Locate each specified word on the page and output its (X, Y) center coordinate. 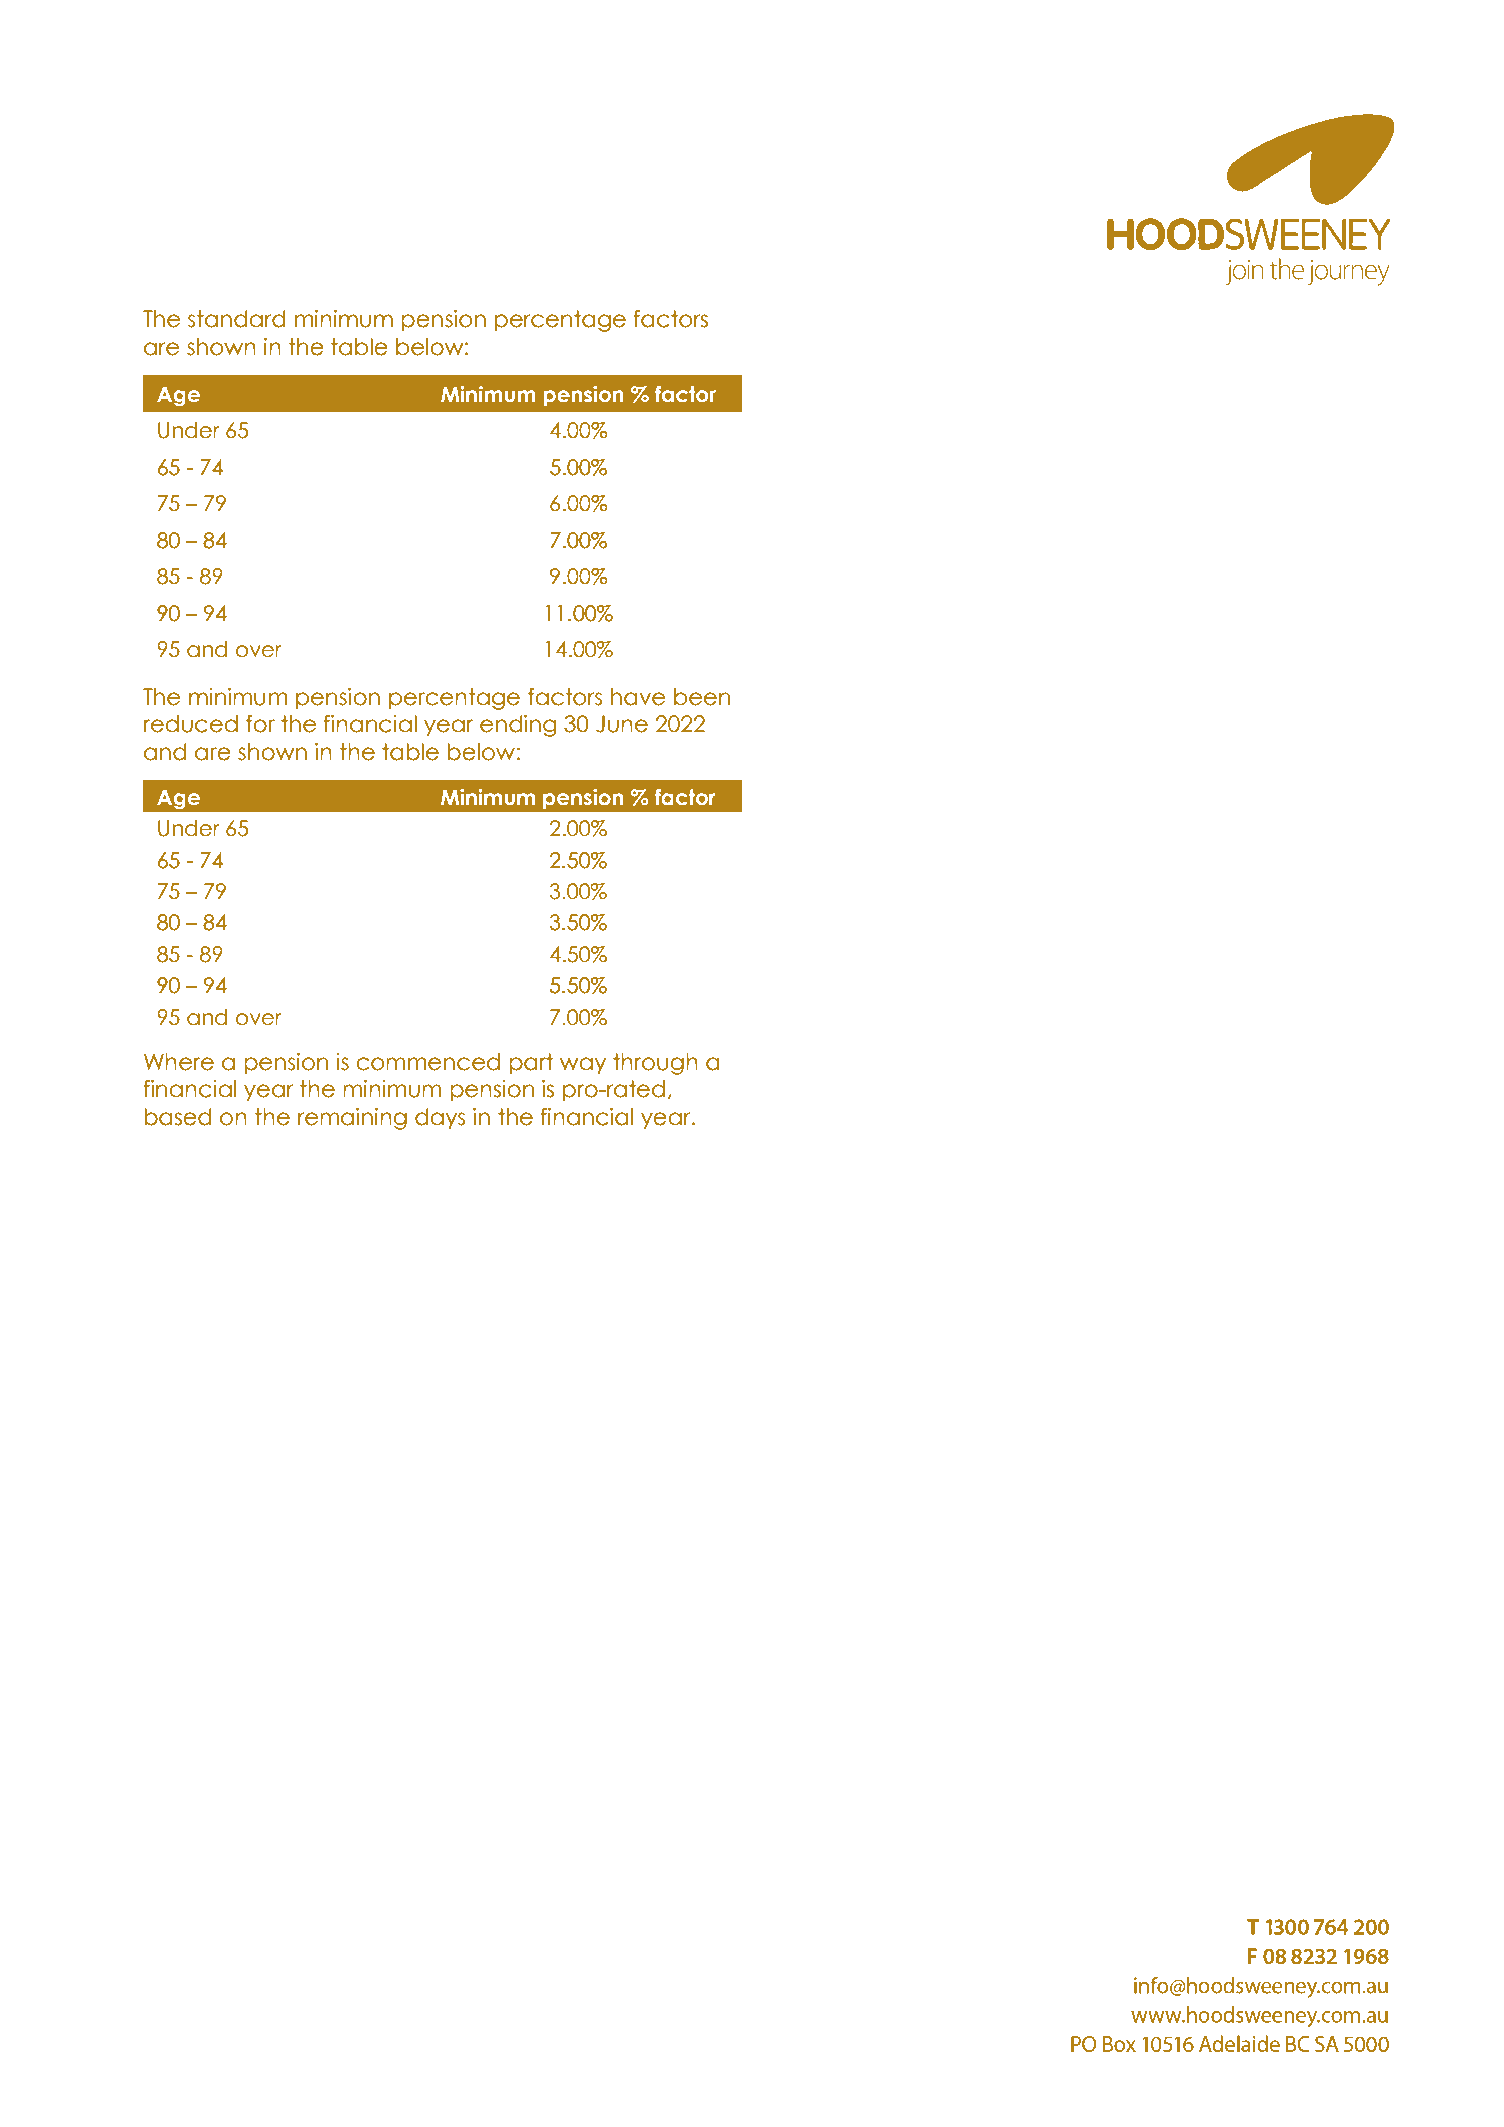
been (702, 697)
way (583, 1066)
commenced (428, 1062)
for (260, 724)
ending (518, 726)
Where (179, 1062)
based (178, 1117)
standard (237, 319)
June (622, 724)
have (638, 697)
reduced (191, 724)
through (655, 1064)
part (531, 1064)
